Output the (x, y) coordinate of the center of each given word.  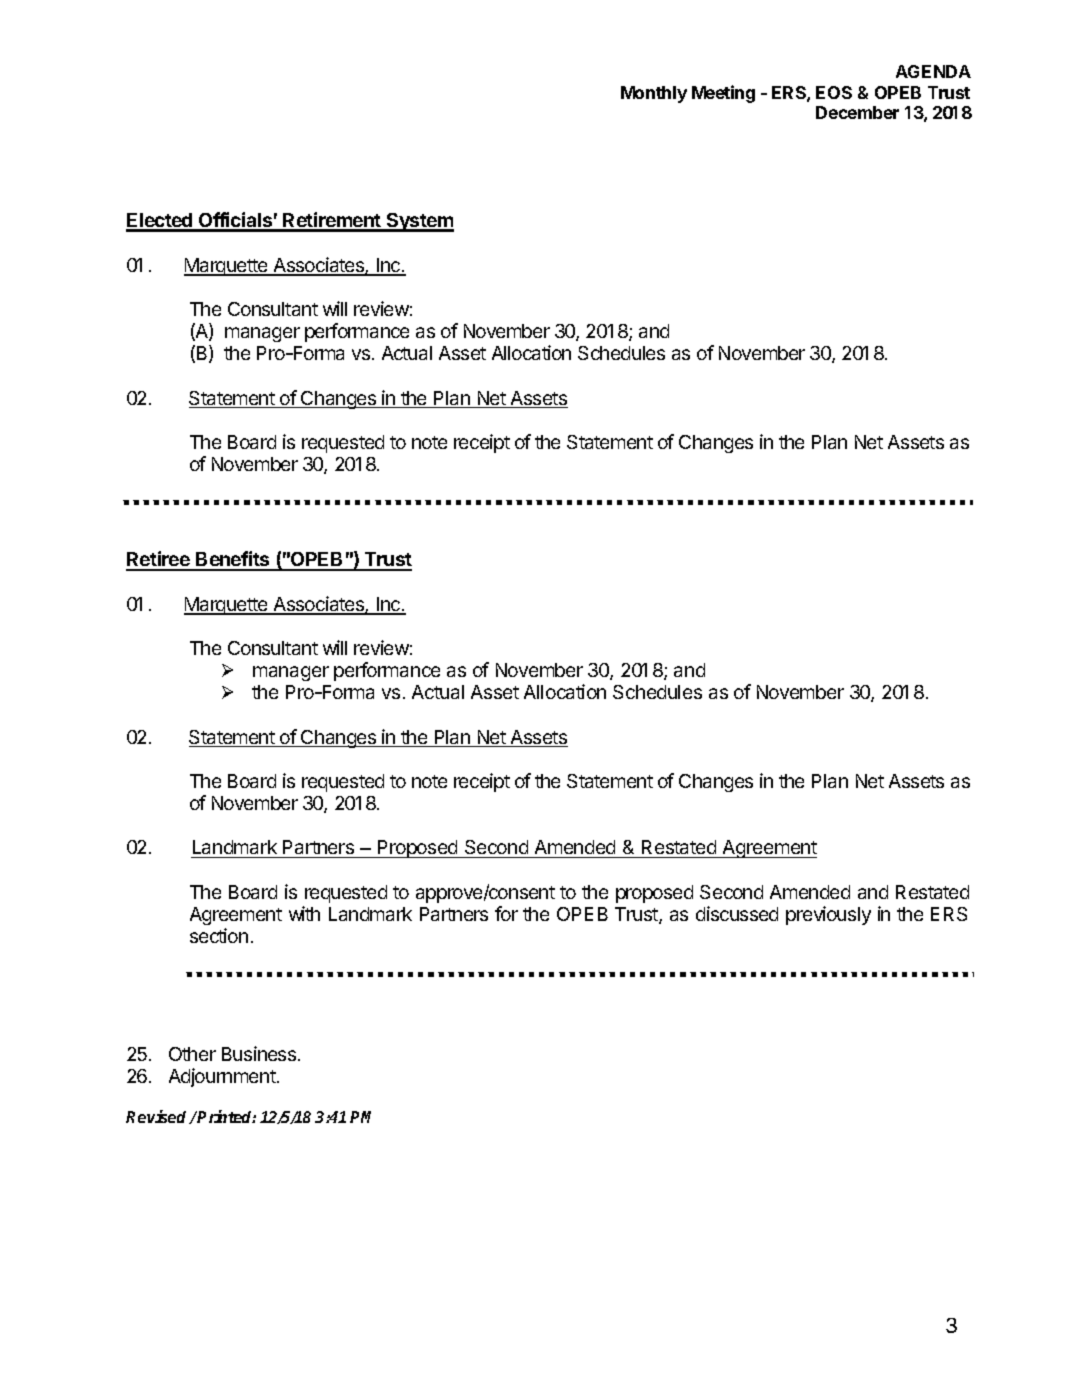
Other (192, 1054)
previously (828, 915)
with (304, 913)
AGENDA (933, 71)
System (419, 222)
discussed (737, 913)
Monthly (654, 94)
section (219, 935)
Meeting (723, 94)
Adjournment (222, 1077)
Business (260, 1053)
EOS (834, 92)
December (857, 112)
